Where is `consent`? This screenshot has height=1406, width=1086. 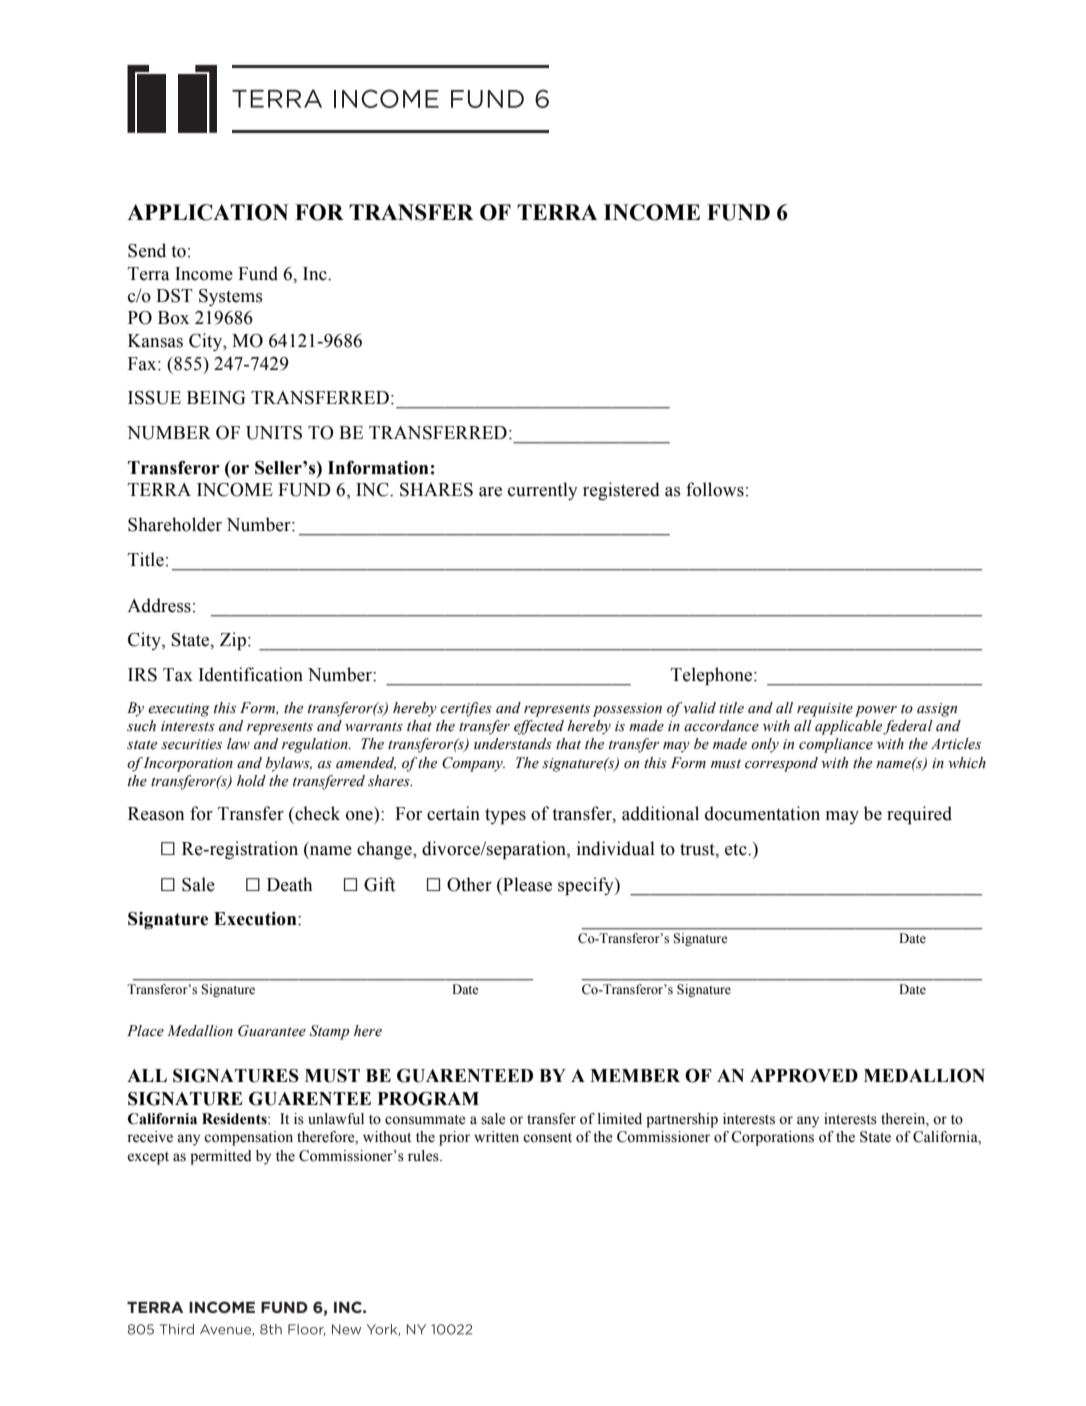
consent is located at coordinates (547, 1138).
